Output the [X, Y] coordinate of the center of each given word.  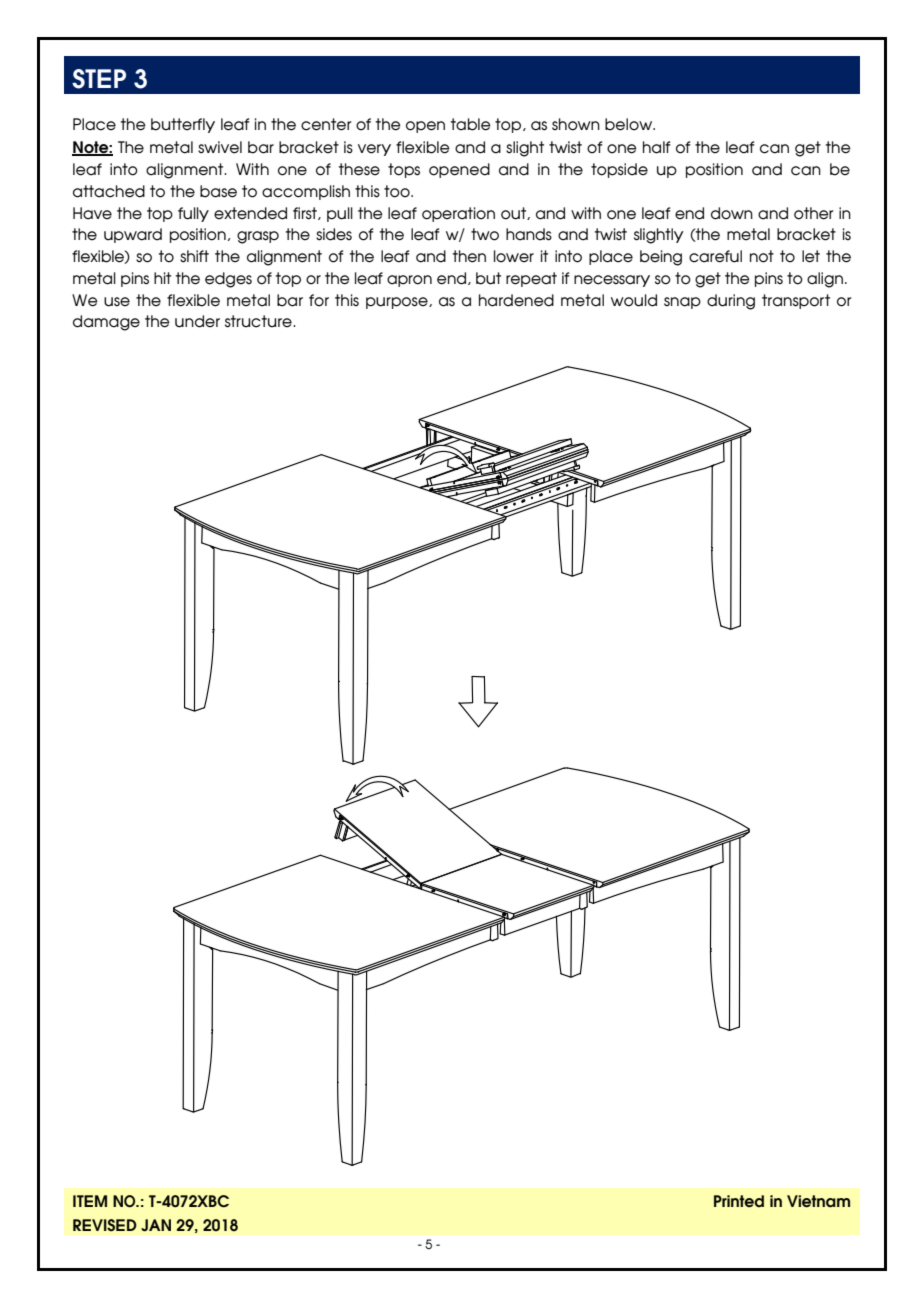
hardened [516, 300]
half [656, 147]
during [731, 302]
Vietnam [818, 1201]
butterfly [183, 125]
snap [682, 303]
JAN [156, 1225]
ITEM [90, 1201]
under [197, 321]
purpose [398, 303]
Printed [739, 1201]
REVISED [105, 1225]
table [471, 124]
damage [106, 323]
